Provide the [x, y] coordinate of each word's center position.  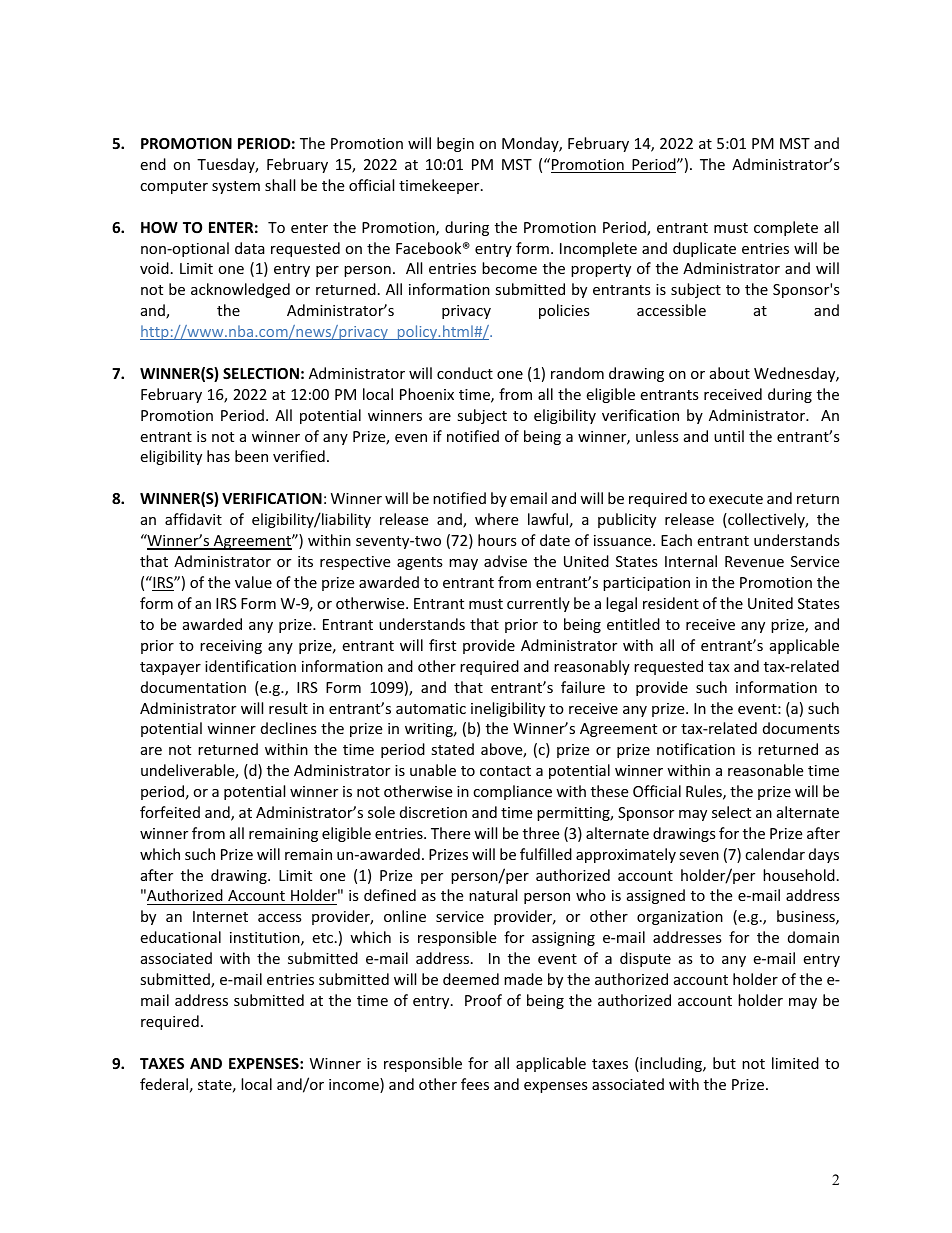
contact [505, 771]
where [496, 519]
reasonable [765, 770]
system [236, 187]
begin [455, 144]
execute [736, 499]
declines [289, 728]
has [218, 456]
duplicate [704, 249]
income [355, 1085]
